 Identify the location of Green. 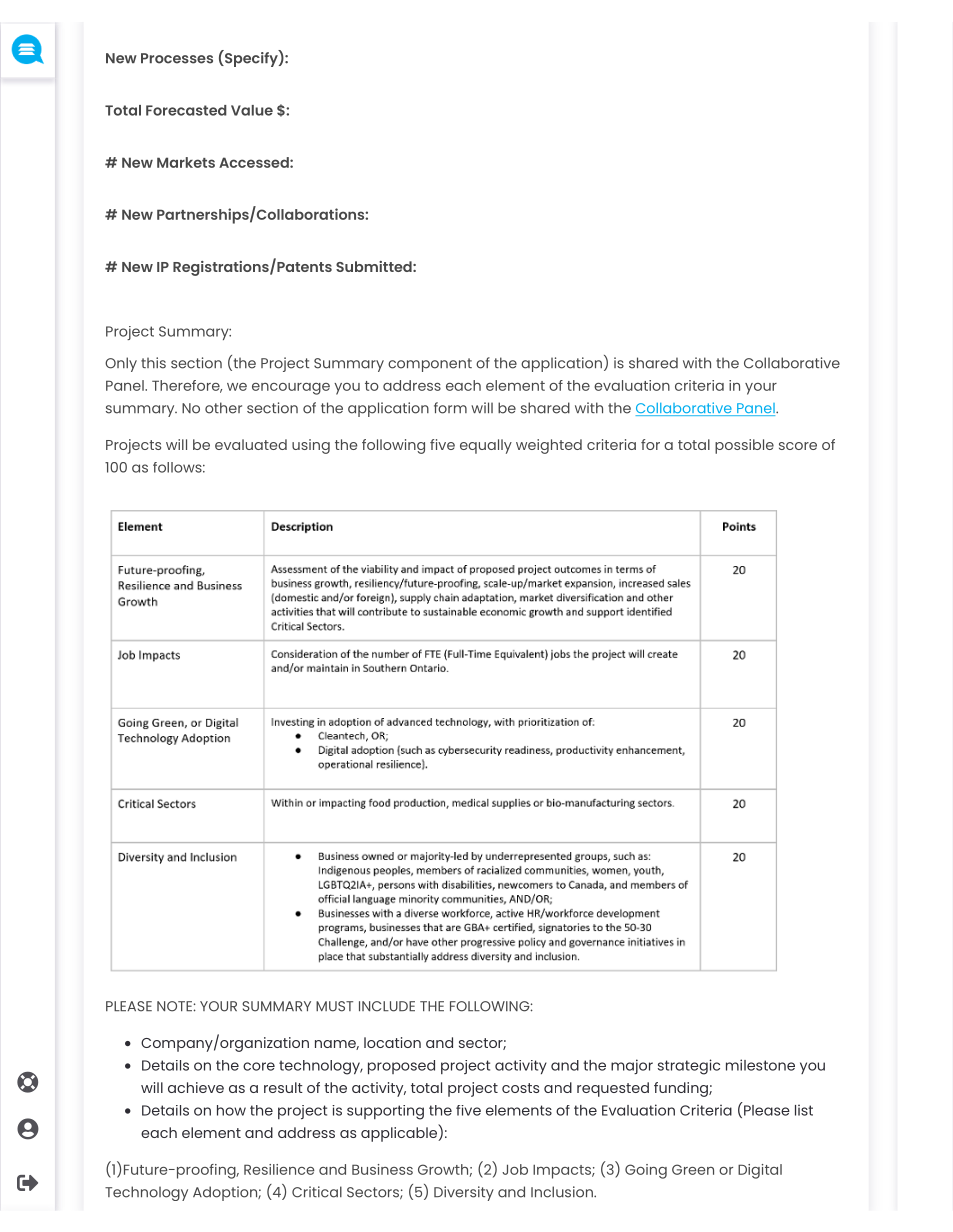
(693, 1169).
